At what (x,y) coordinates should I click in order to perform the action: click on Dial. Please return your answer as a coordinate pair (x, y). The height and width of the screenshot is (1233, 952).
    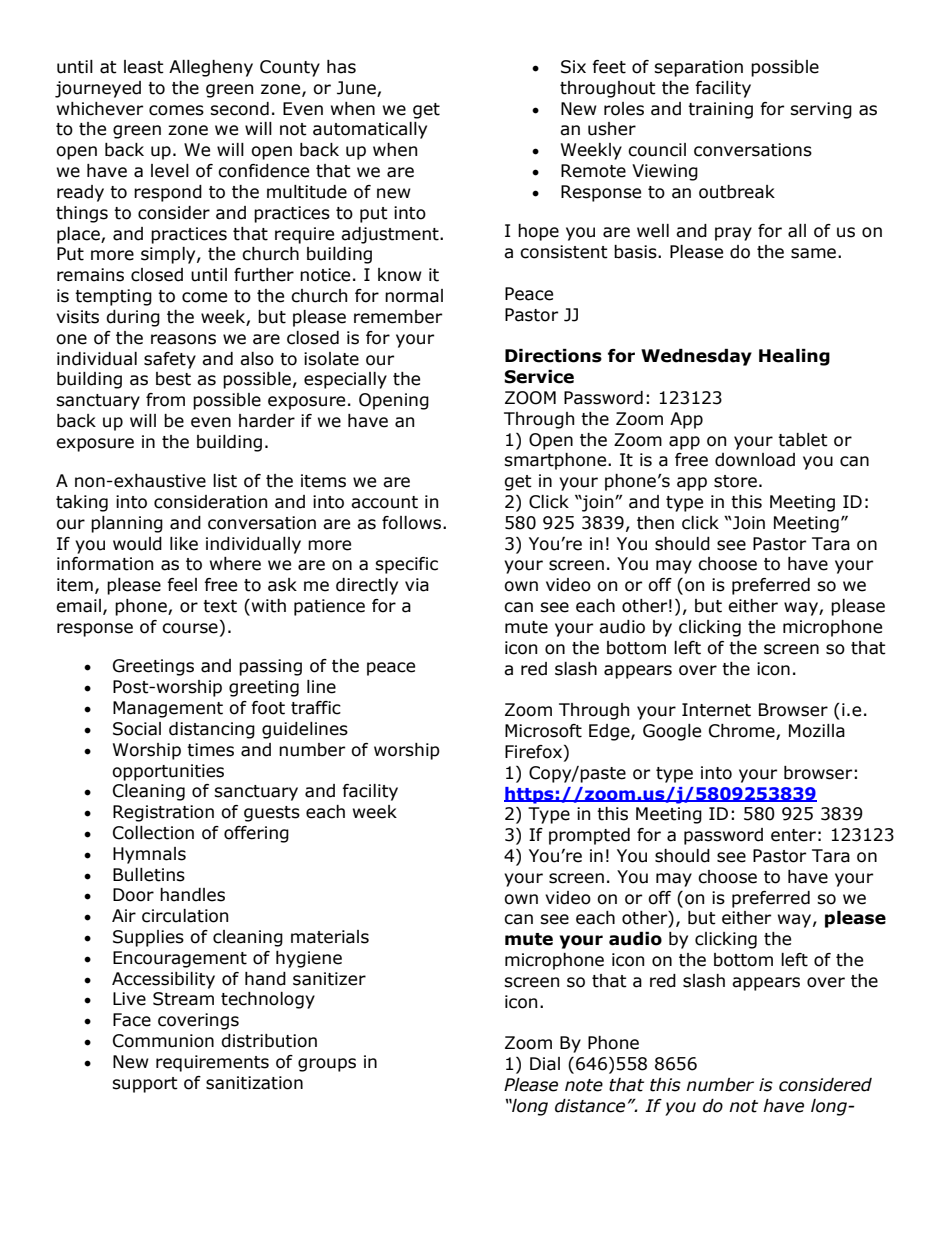
    Looking at the image, I should click on (545, 1064).
